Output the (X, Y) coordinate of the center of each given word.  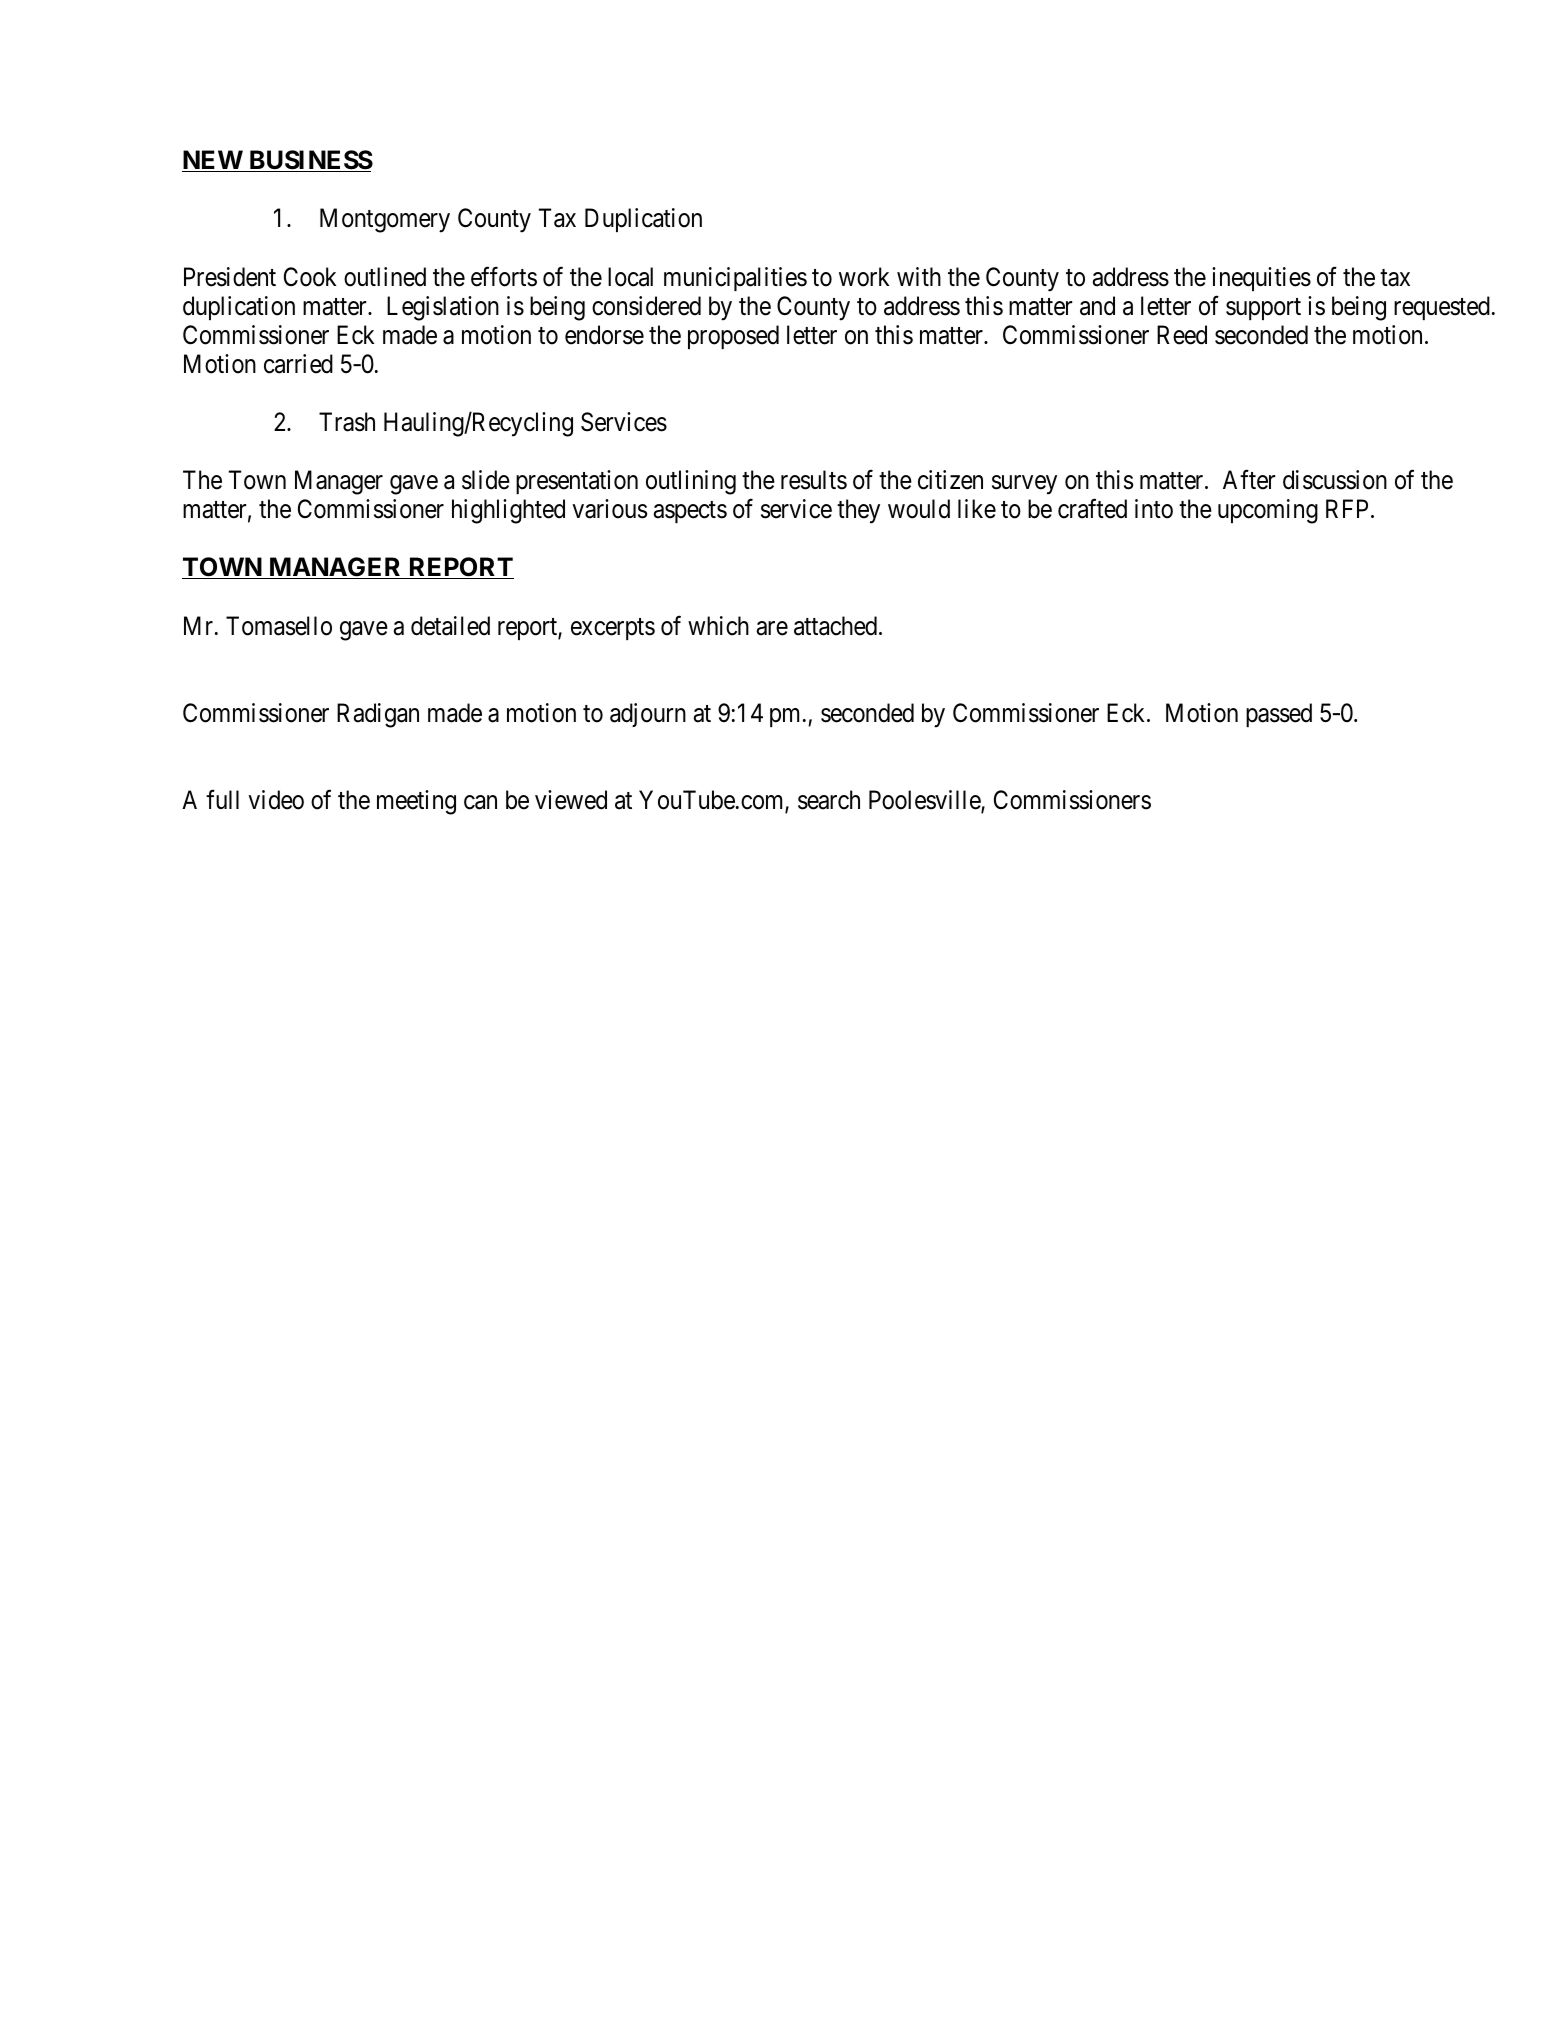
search (829, 800)
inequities (1261, 279)
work (864, 277)
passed (1279, 715)
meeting (416, 802)
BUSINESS (310, 161)
